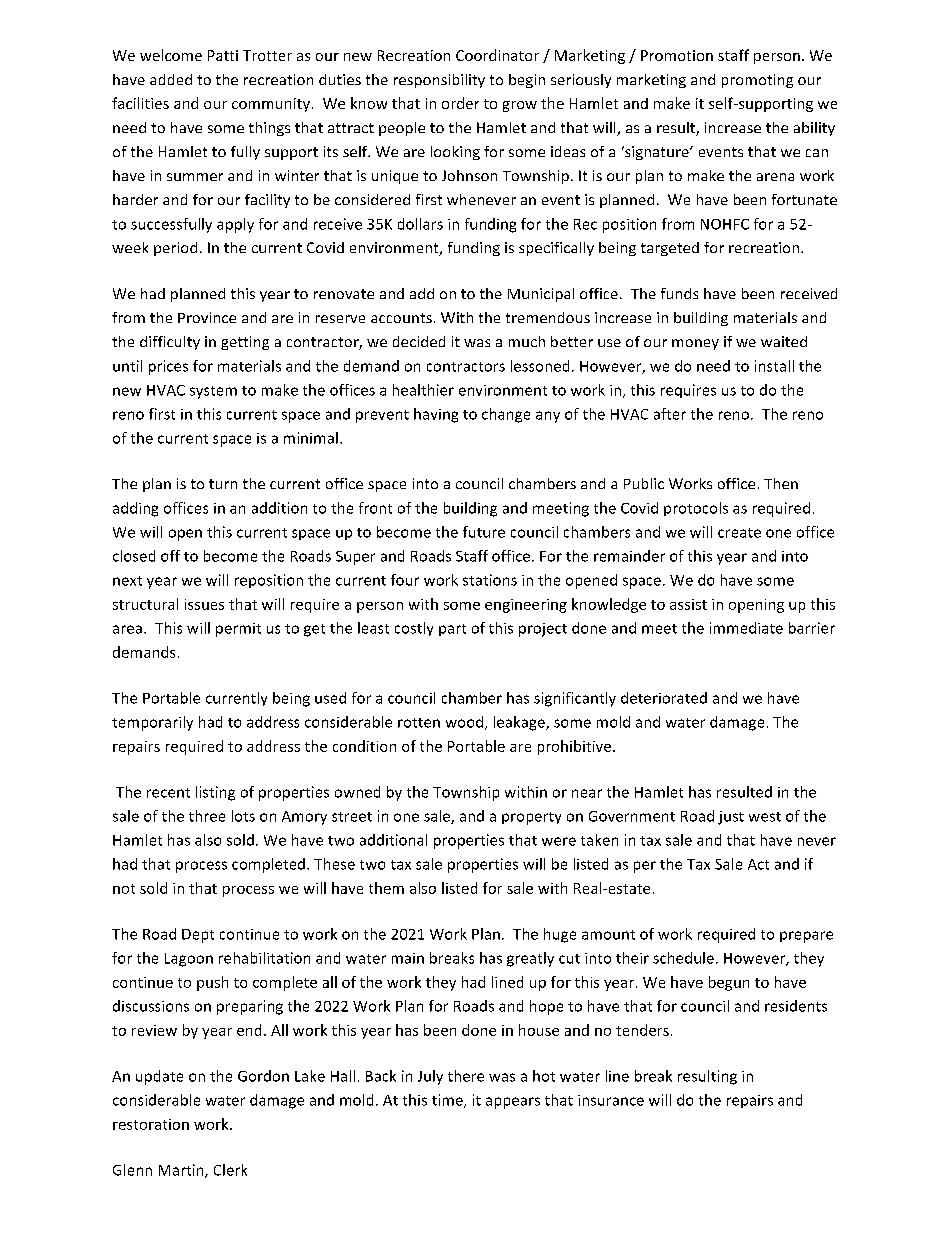 Image resolution: width=952 pixels, height=1233 pixels. I want to click on time, so click(448, 1101).
